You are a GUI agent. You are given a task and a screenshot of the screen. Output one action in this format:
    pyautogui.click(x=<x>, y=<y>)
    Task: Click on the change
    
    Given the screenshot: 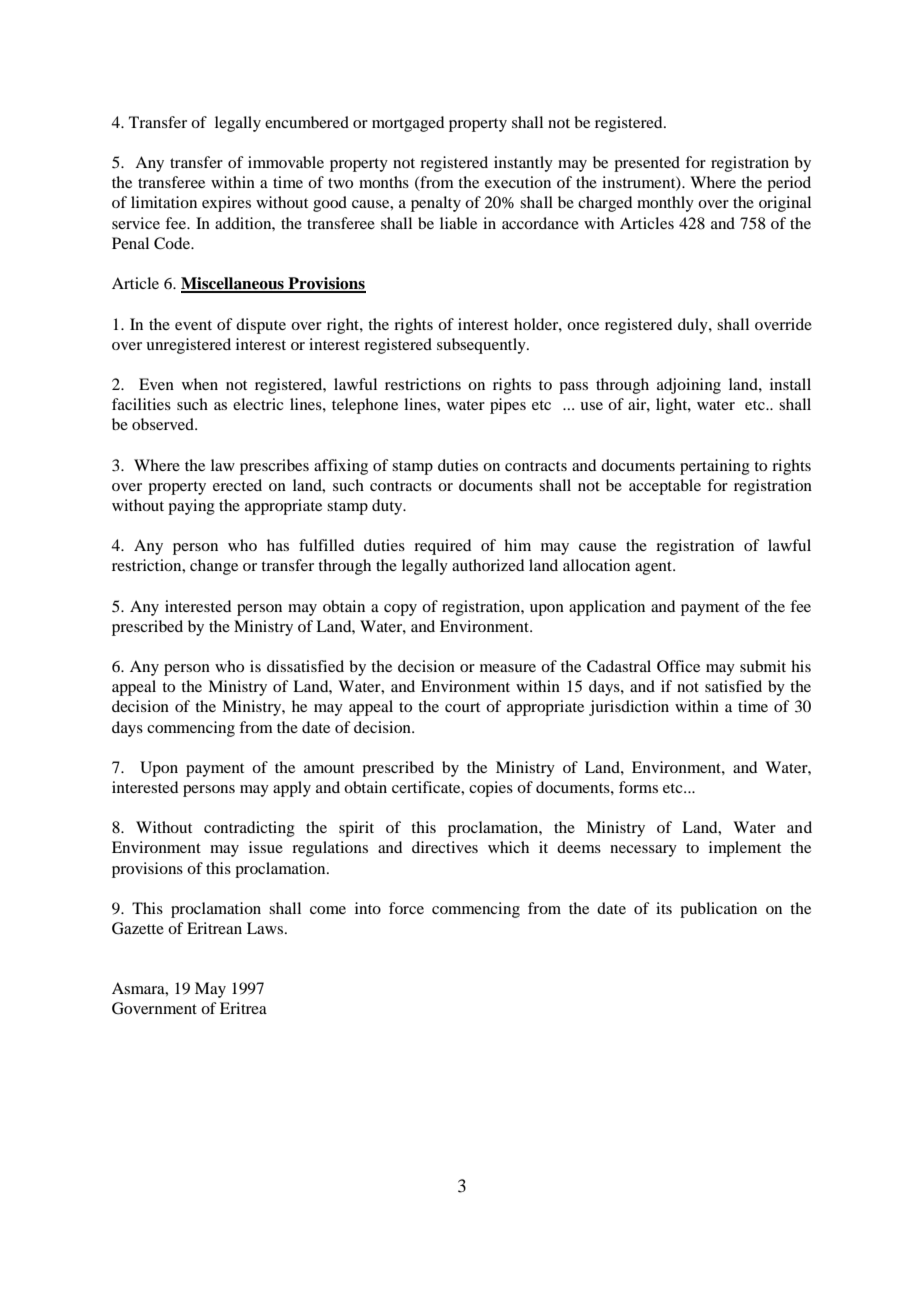 What is the action you would take?
    pyautogui.click(x=214, y=567)
